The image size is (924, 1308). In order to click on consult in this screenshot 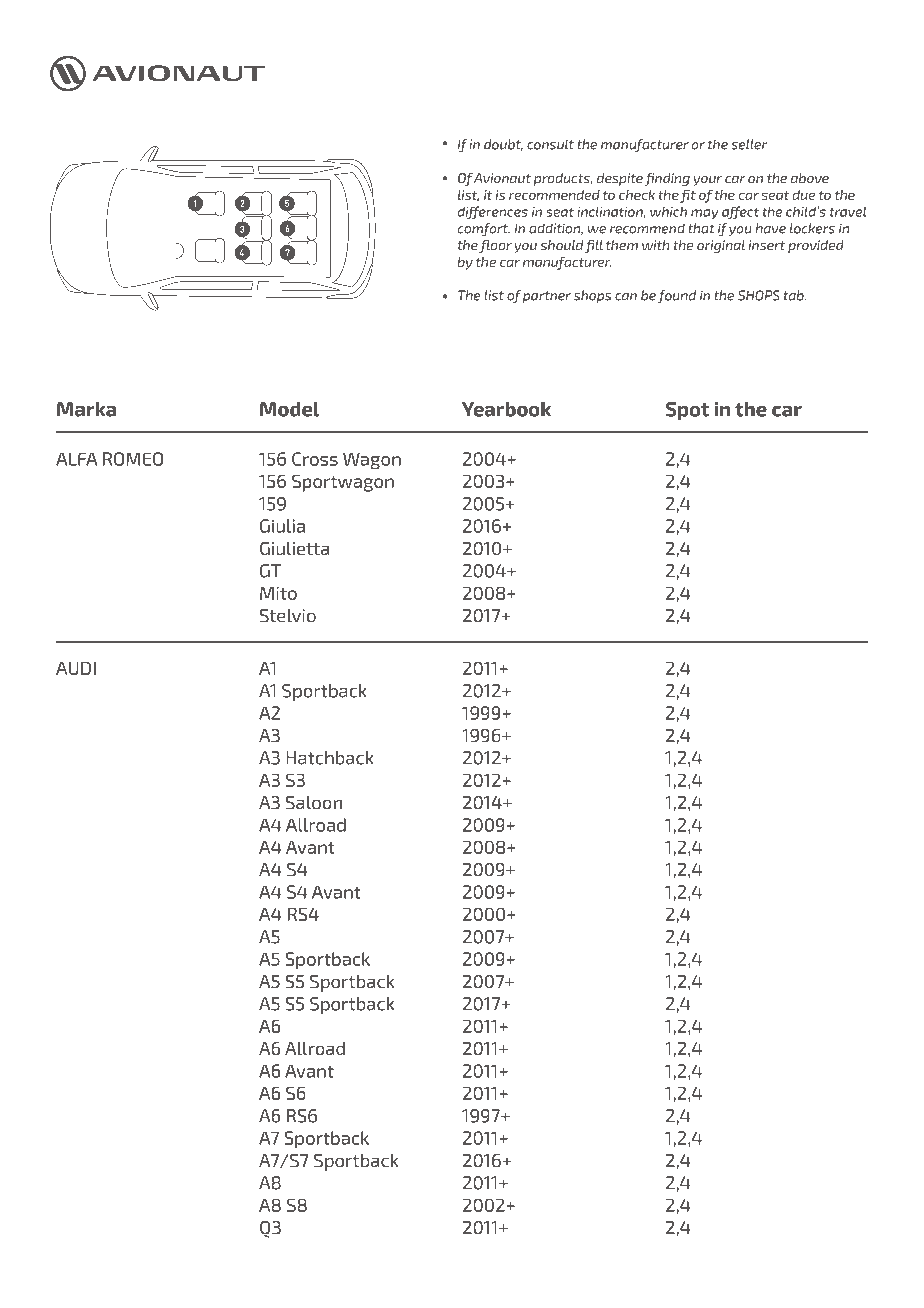, I will do `click(550, 144)`.
